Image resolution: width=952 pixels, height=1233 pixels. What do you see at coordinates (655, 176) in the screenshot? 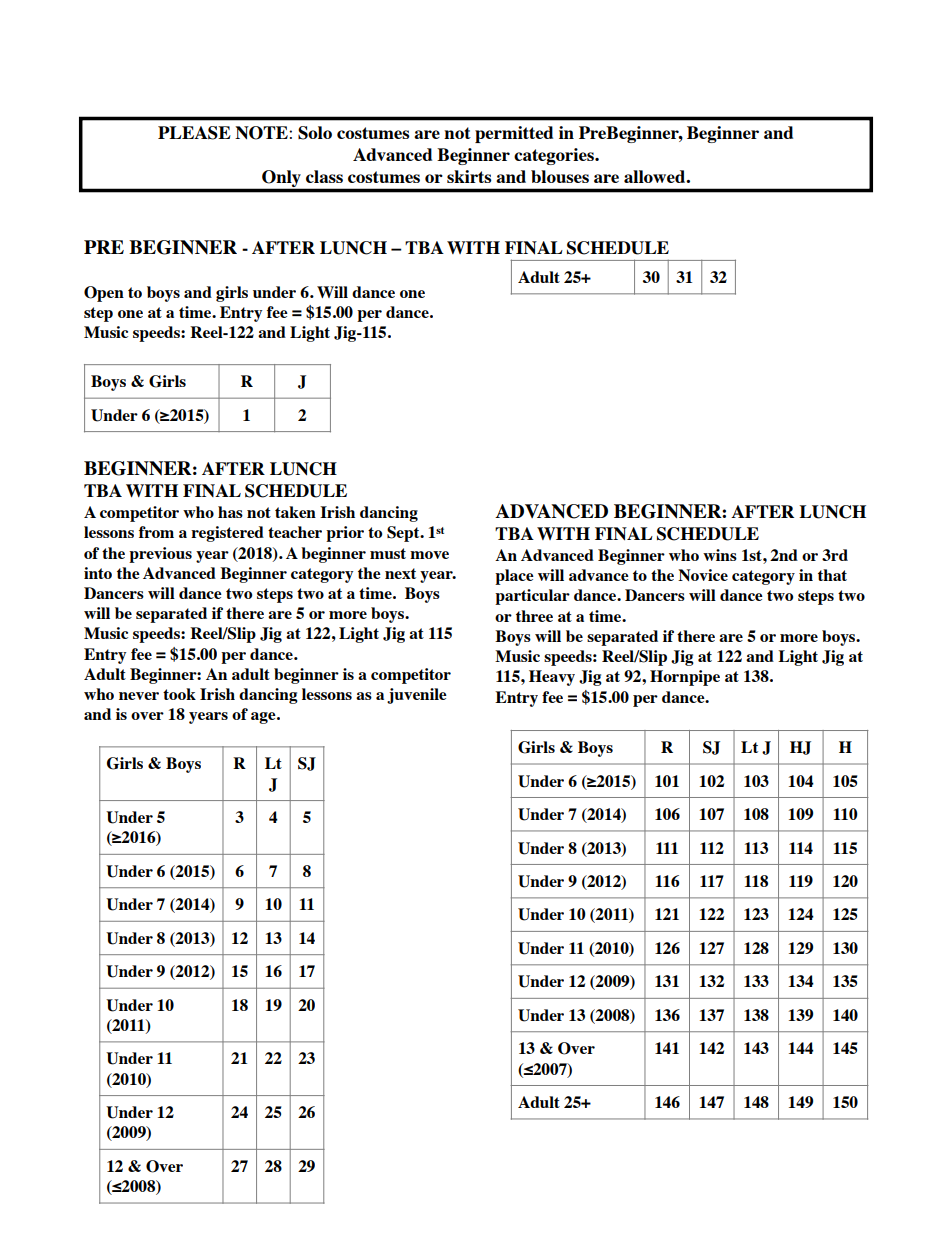
I see `allowed` at bounding box center [655, 176].
